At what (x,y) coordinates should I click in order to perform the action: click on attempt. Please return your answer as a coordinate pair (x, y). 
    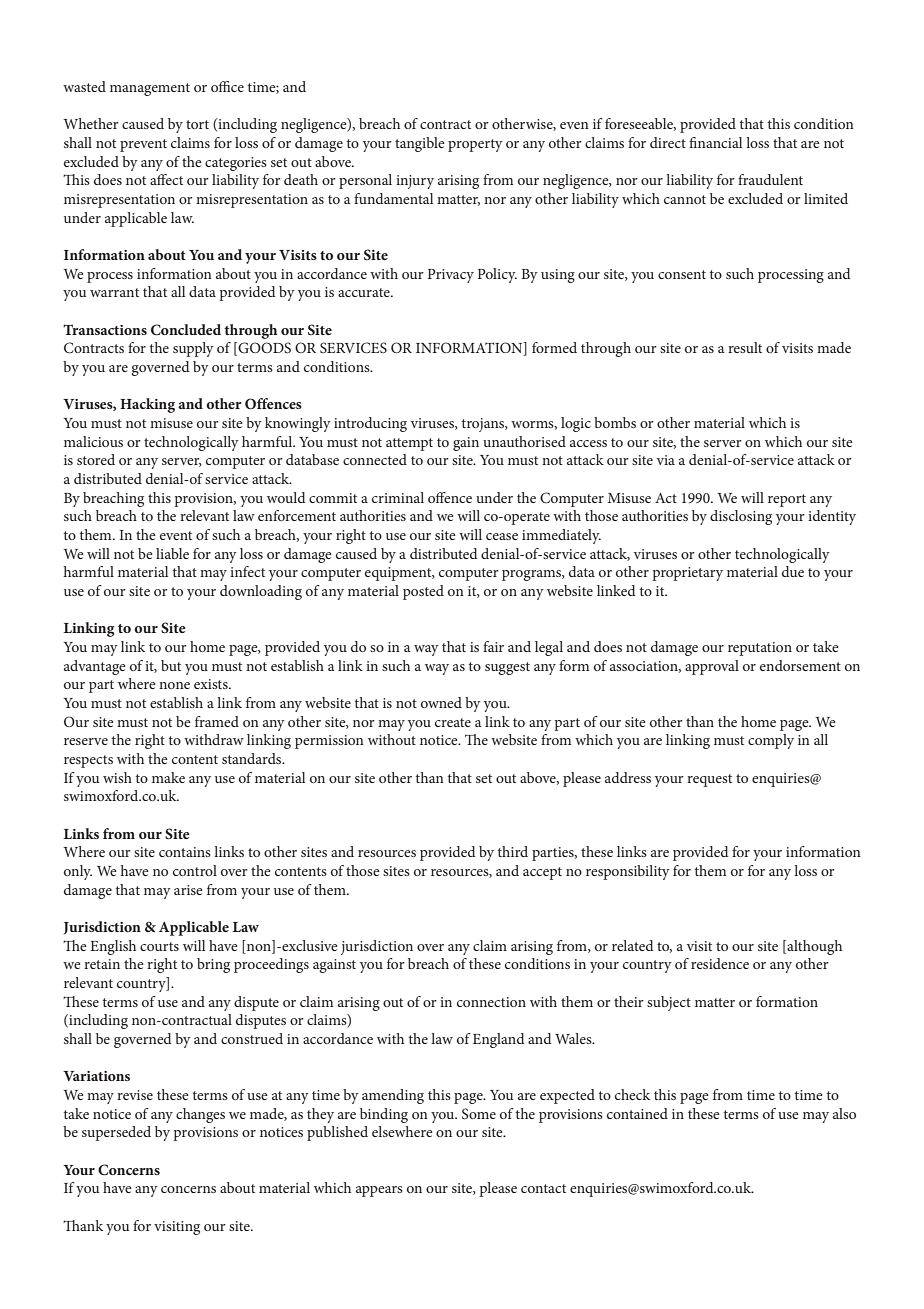
    Looking at the image, I should click on (409, 444).
